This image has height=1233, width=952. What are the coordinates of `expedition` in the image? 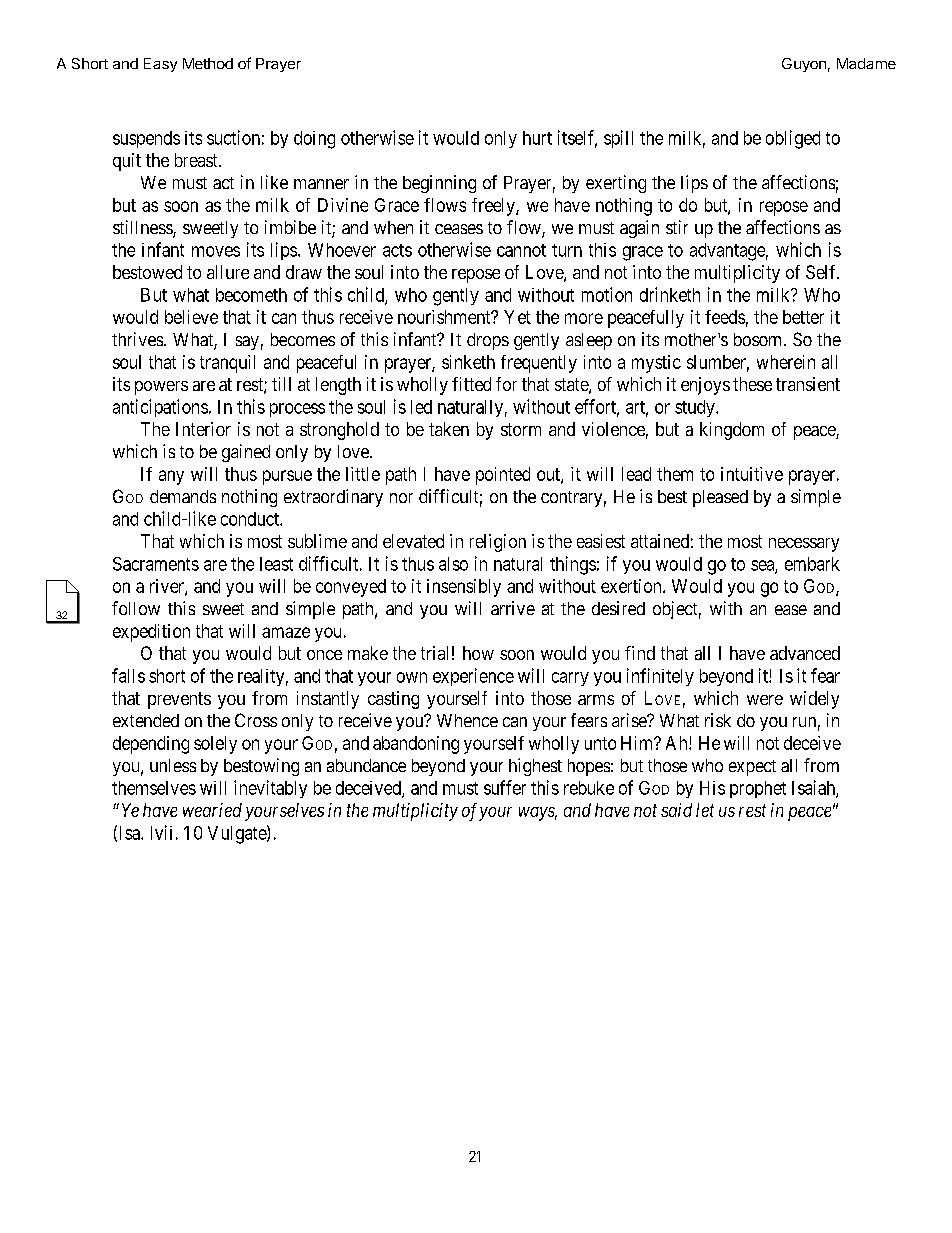 It's located at (151, 633).
